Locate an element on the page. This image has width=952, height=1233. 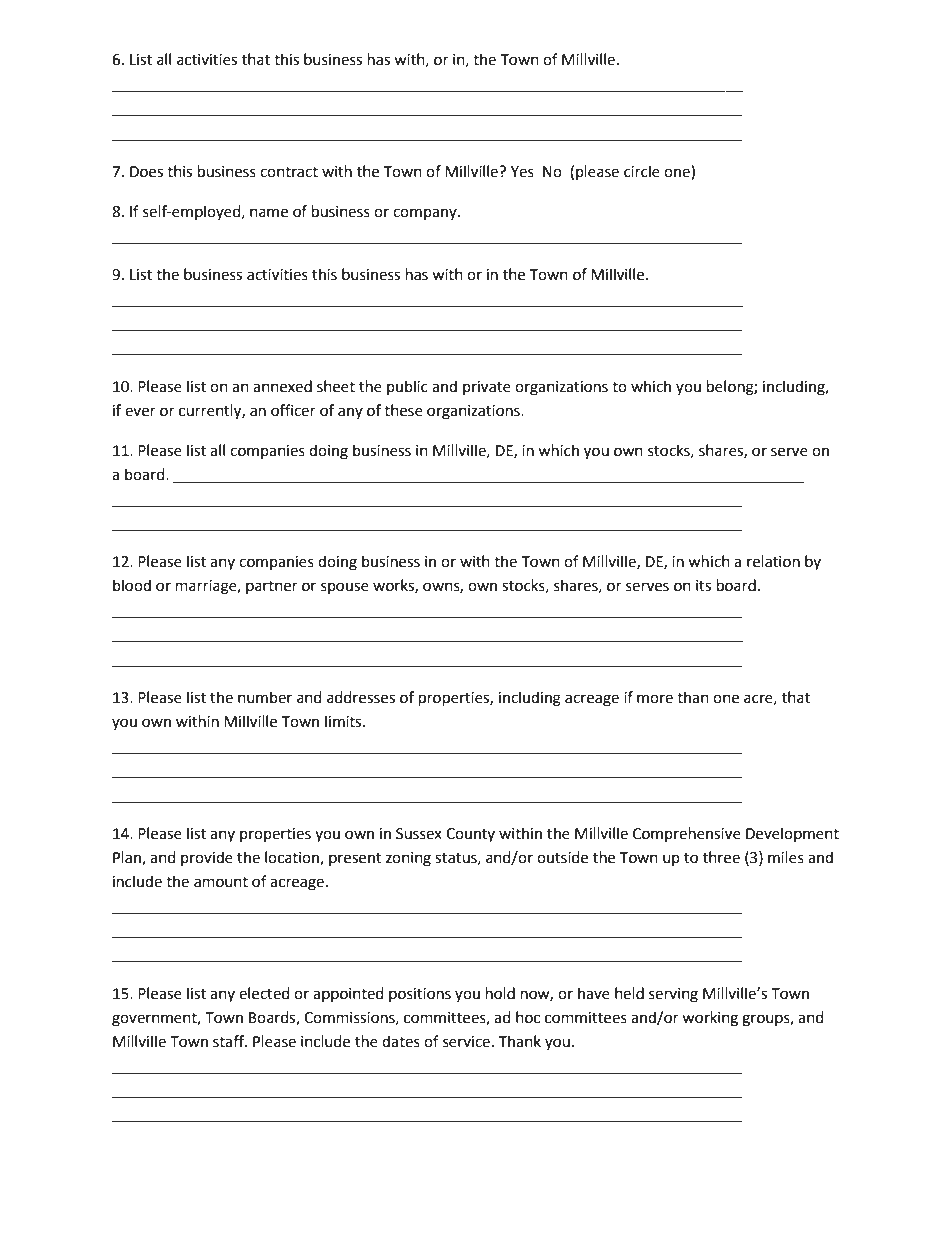
name is located at coordinates (269, 213).
